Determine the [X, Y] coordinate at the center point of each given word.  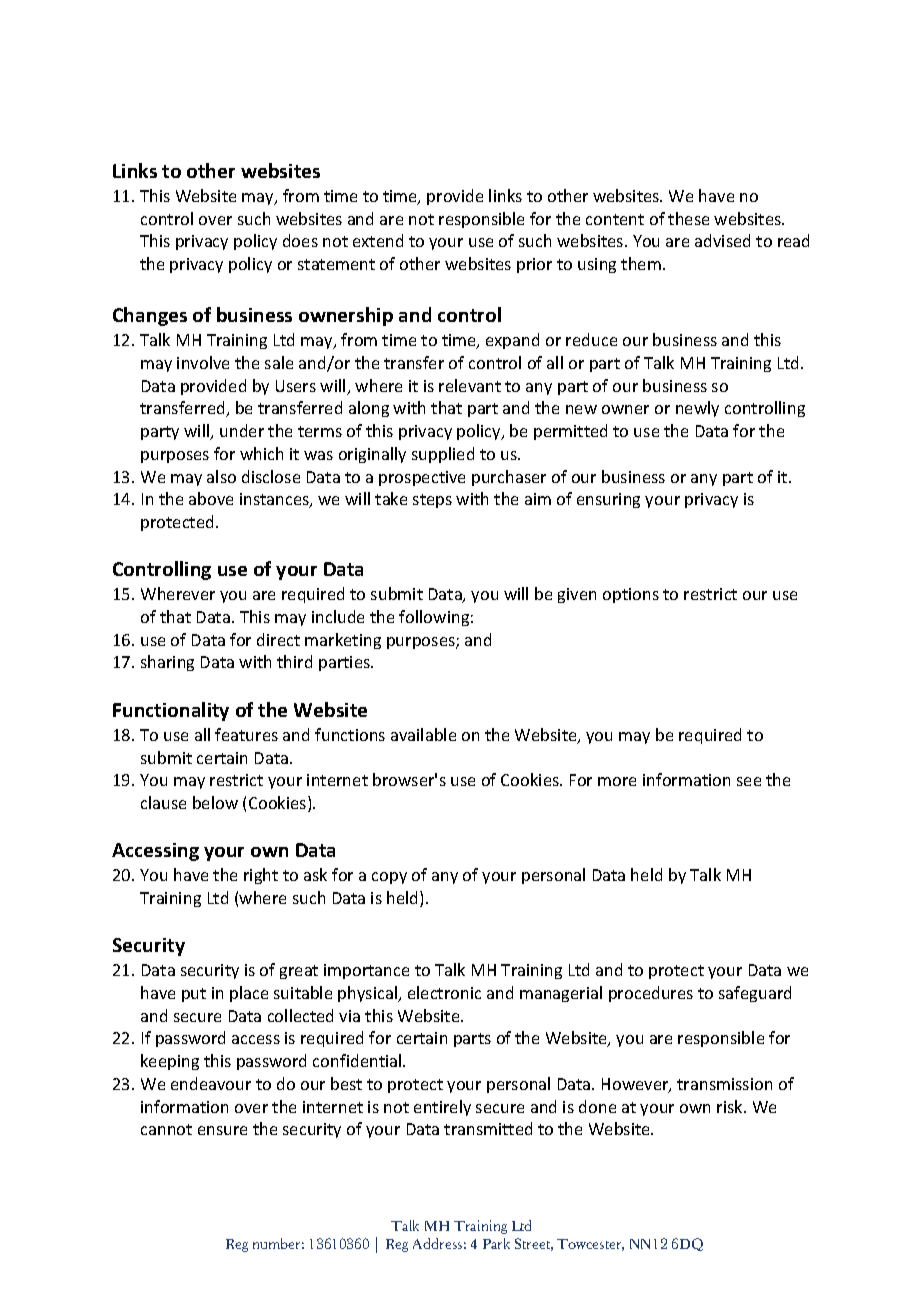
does [300, 240]
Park [496, 1243]
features [246, 734]
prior [534, 265]
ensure [222, 1130]
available [423, 734]
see [749, 781]
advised [722, 240]
